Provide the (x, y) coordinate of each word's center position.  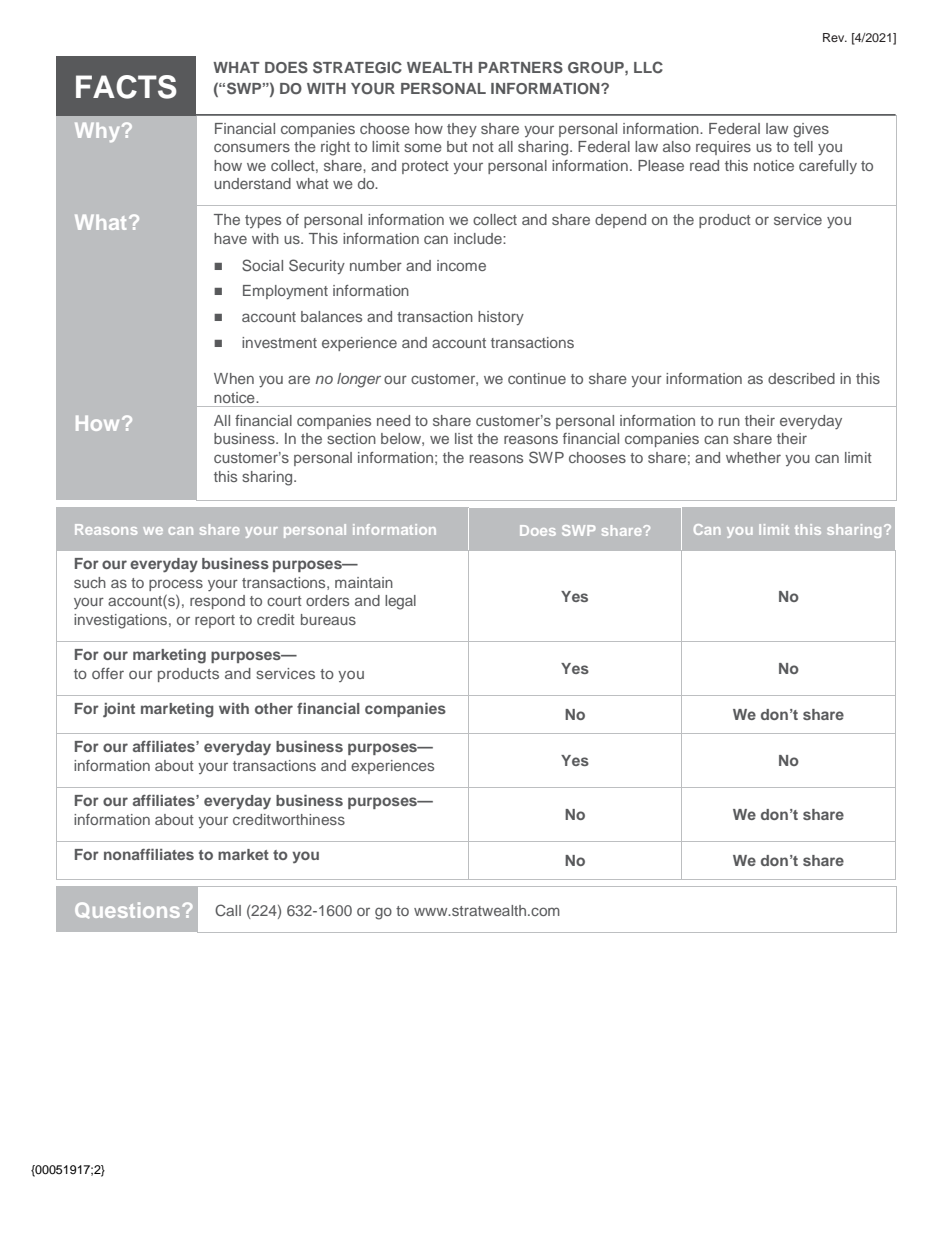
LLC (648, 67)
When (234, 378)
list (464, 438)
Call (228, 910)
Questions (127, 910)
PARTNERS (521, 67)
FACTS (126, 87)
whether (753, 457)
